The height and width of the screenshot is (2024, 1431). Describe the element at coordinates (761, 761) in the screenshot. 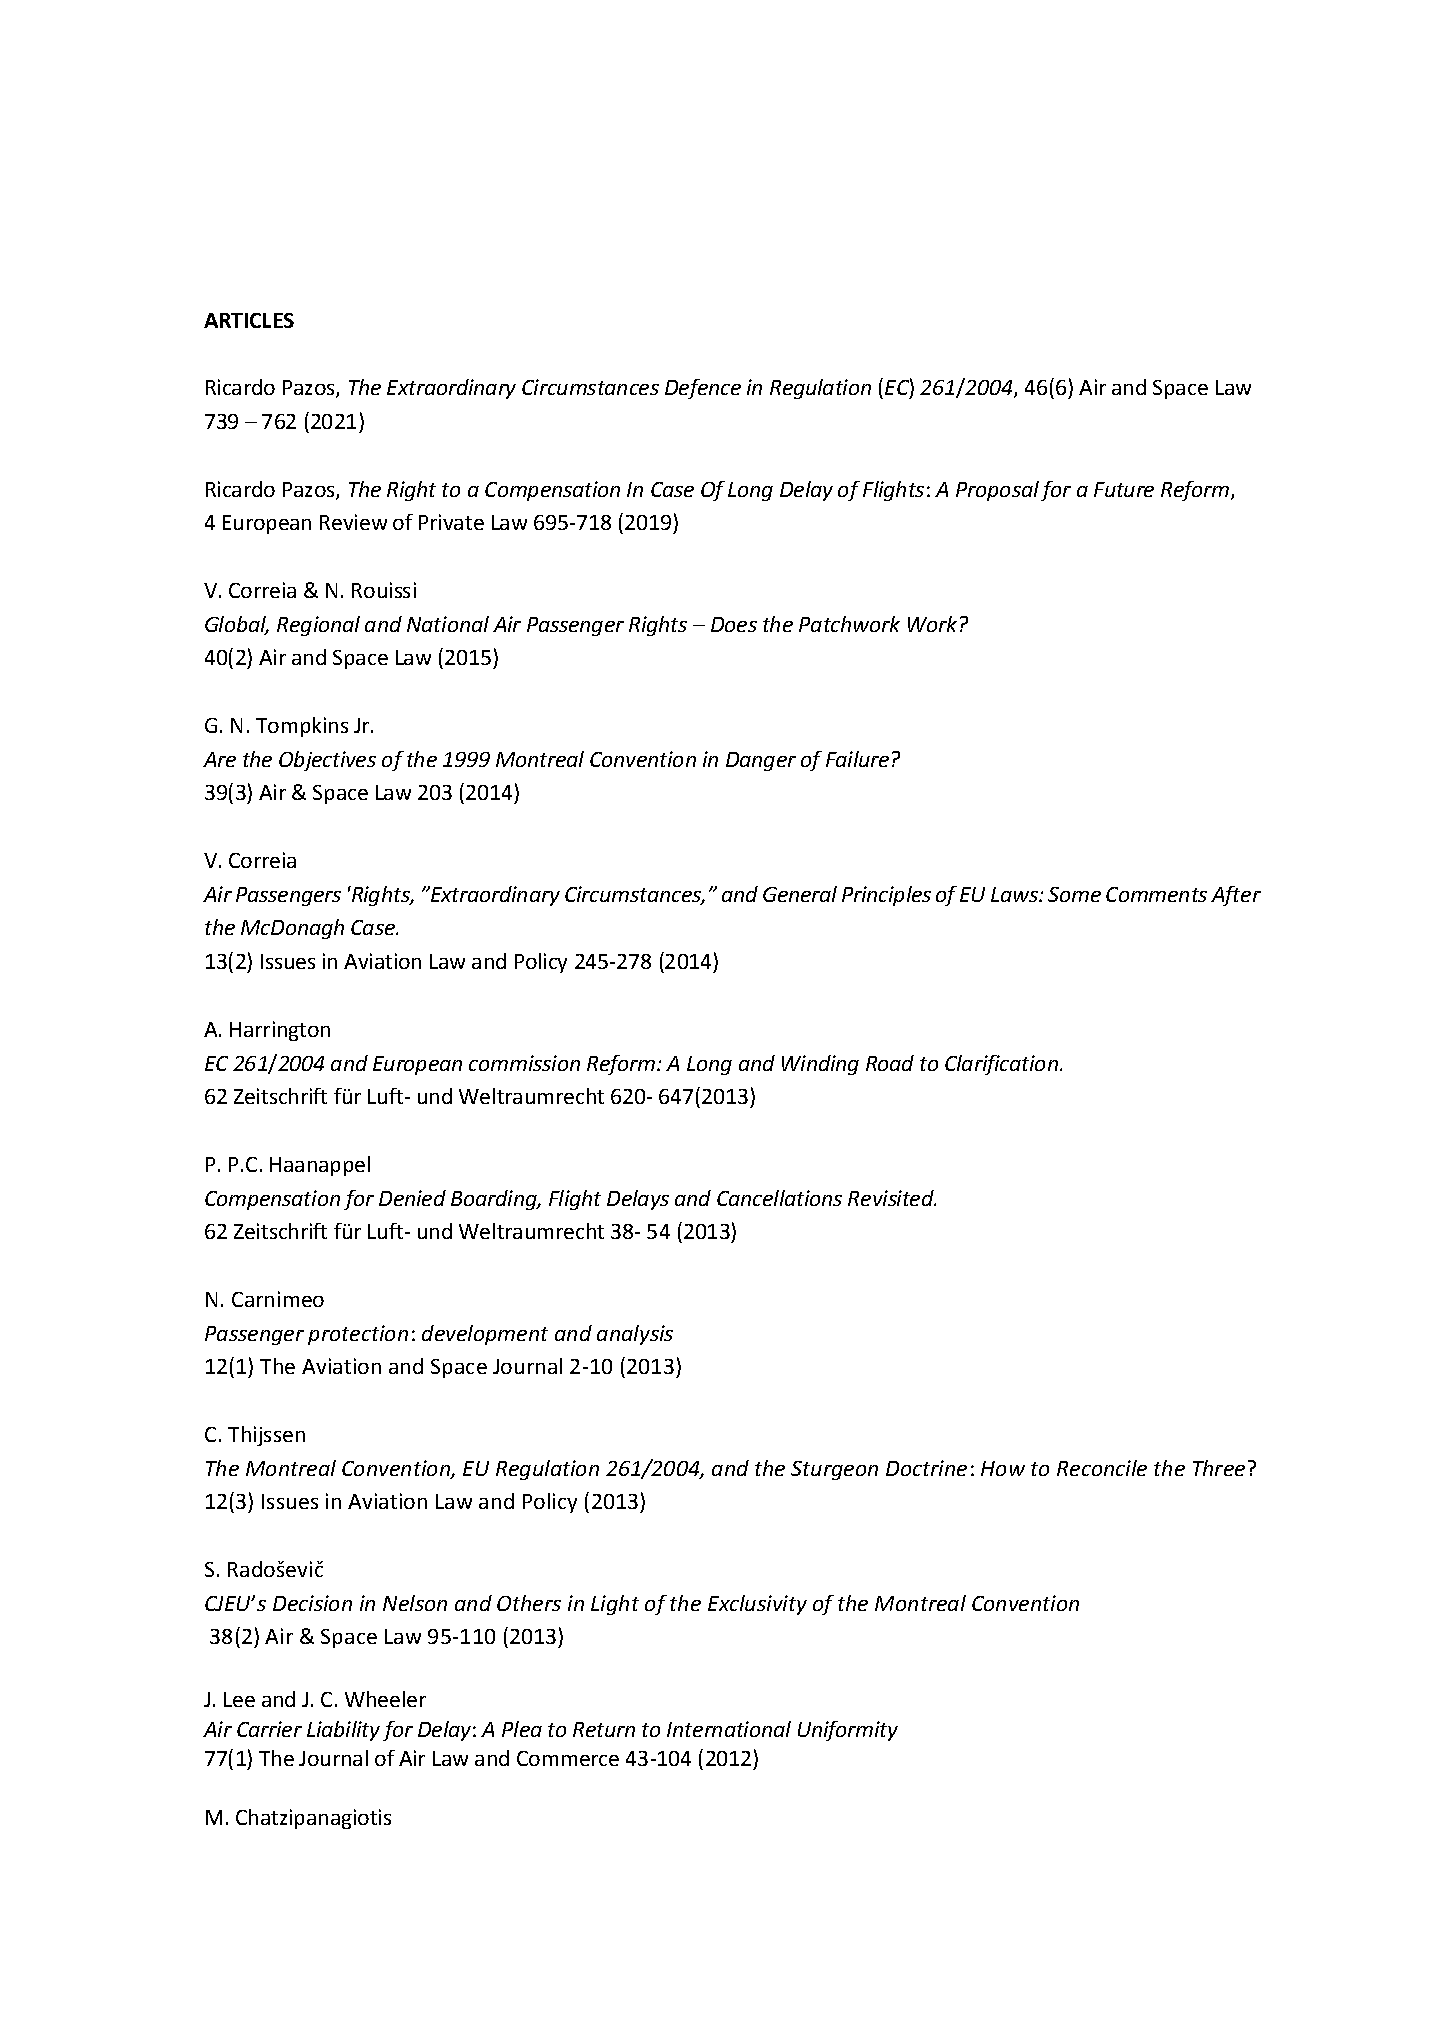

I see `Danger` at that location.
